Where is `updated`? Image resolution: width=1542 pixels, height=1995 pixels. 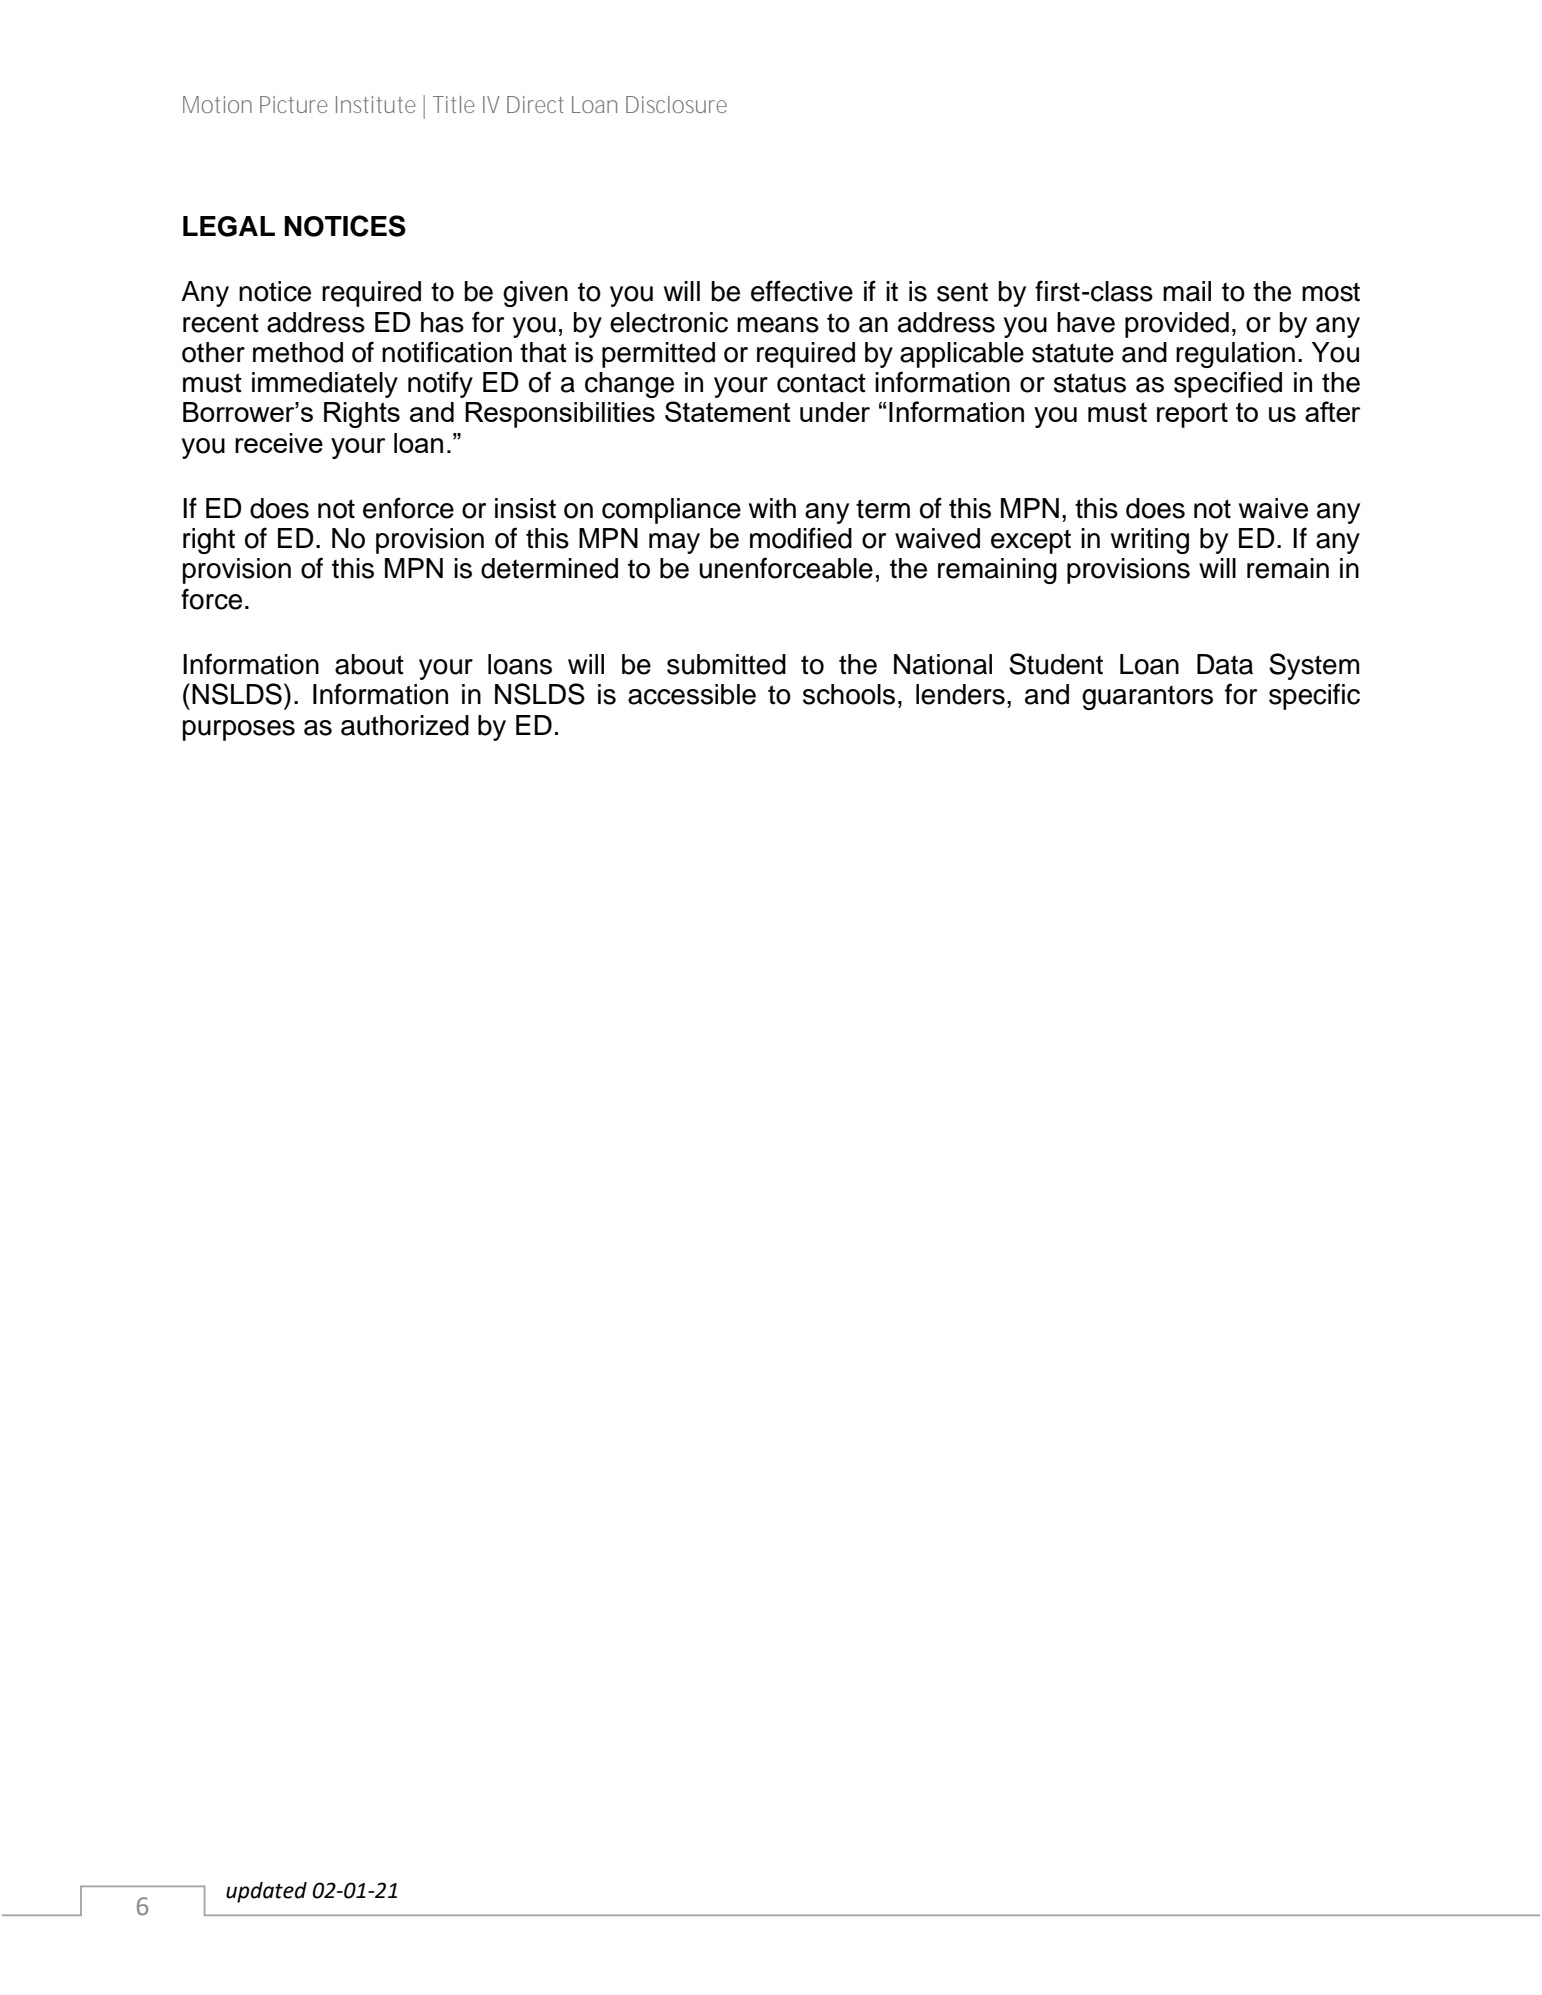
updated is located at coordinates (266, 1892).
